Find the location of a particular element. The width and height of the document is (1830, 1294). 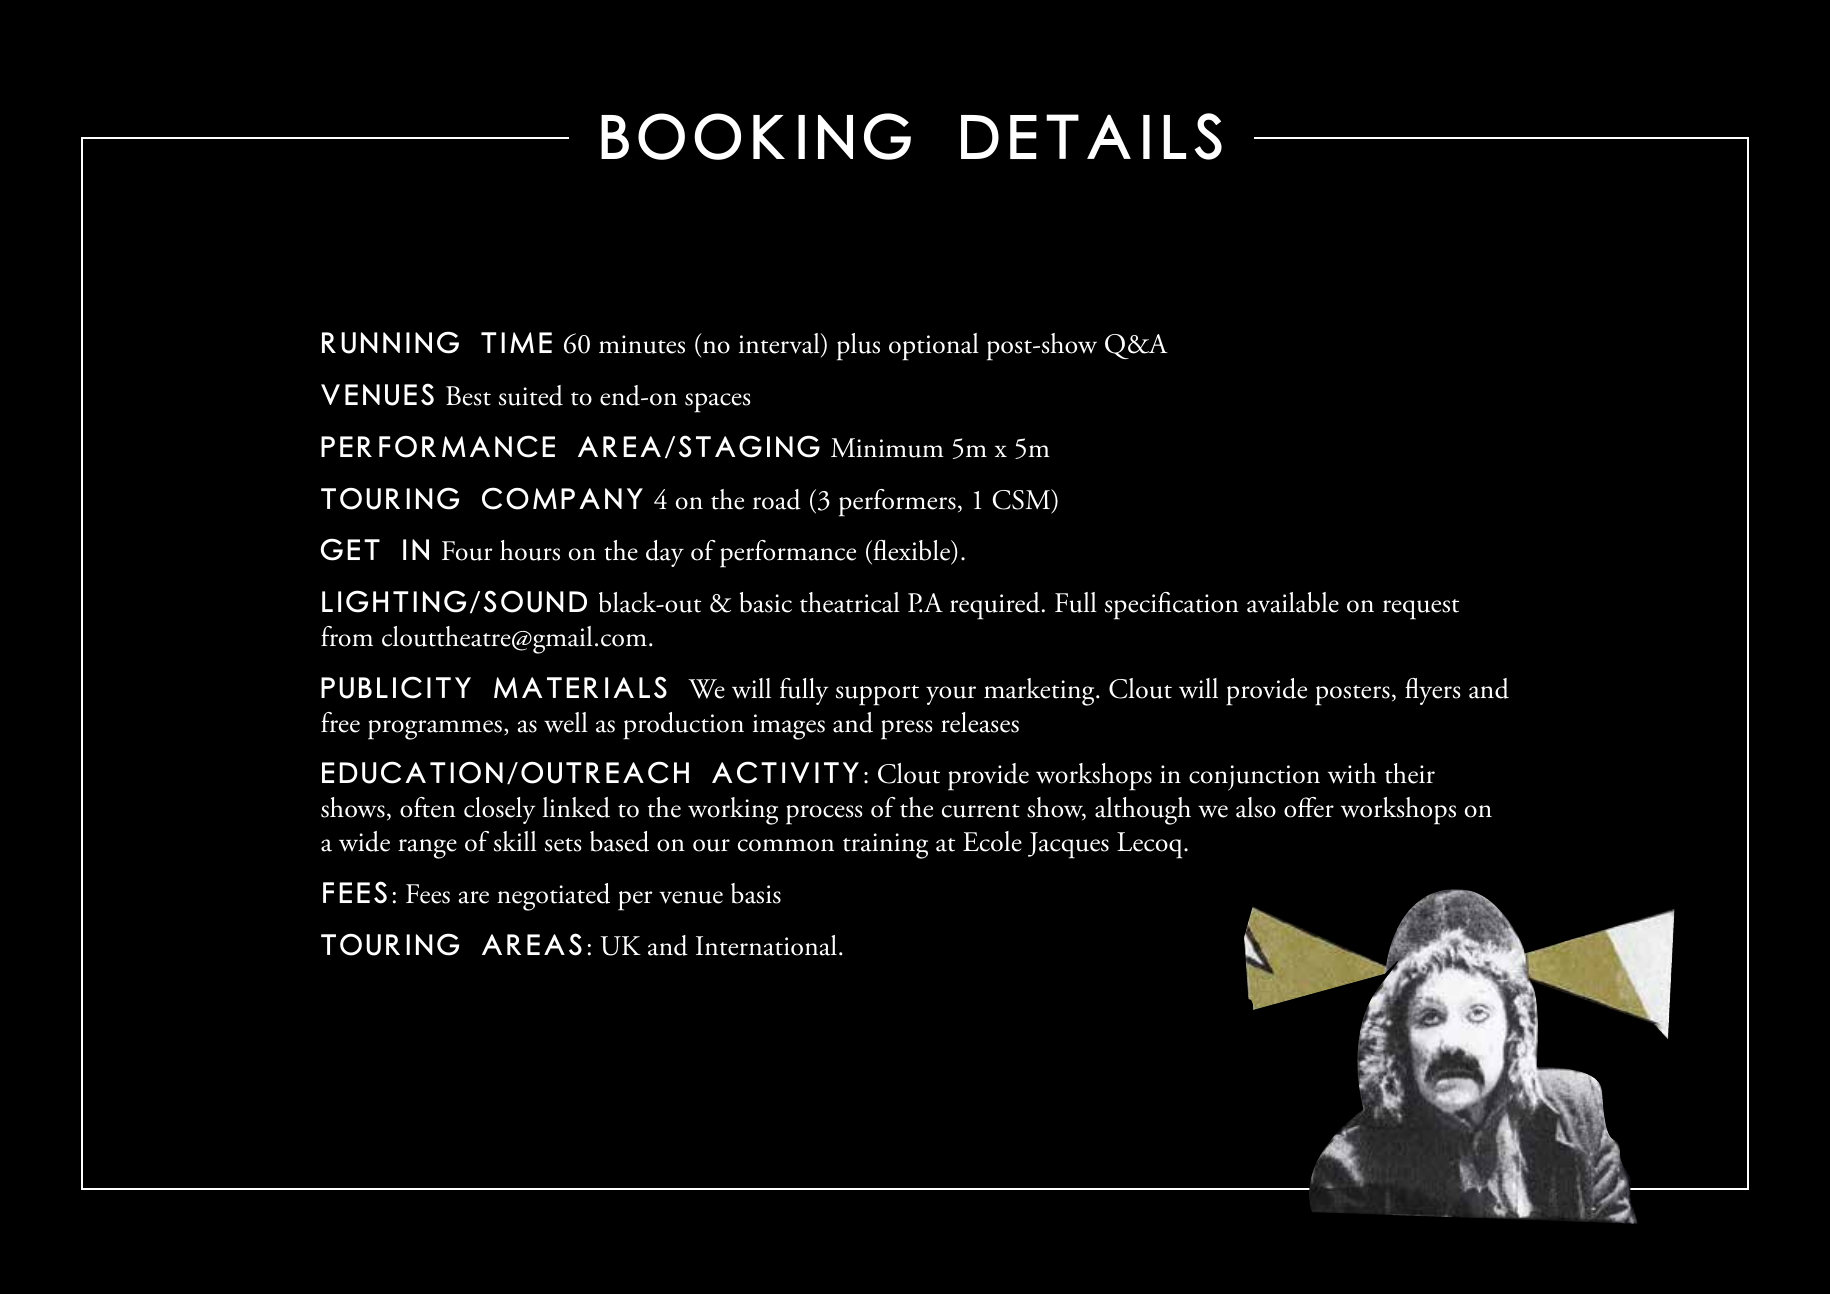

available is located at coordinates (1293, 602).
